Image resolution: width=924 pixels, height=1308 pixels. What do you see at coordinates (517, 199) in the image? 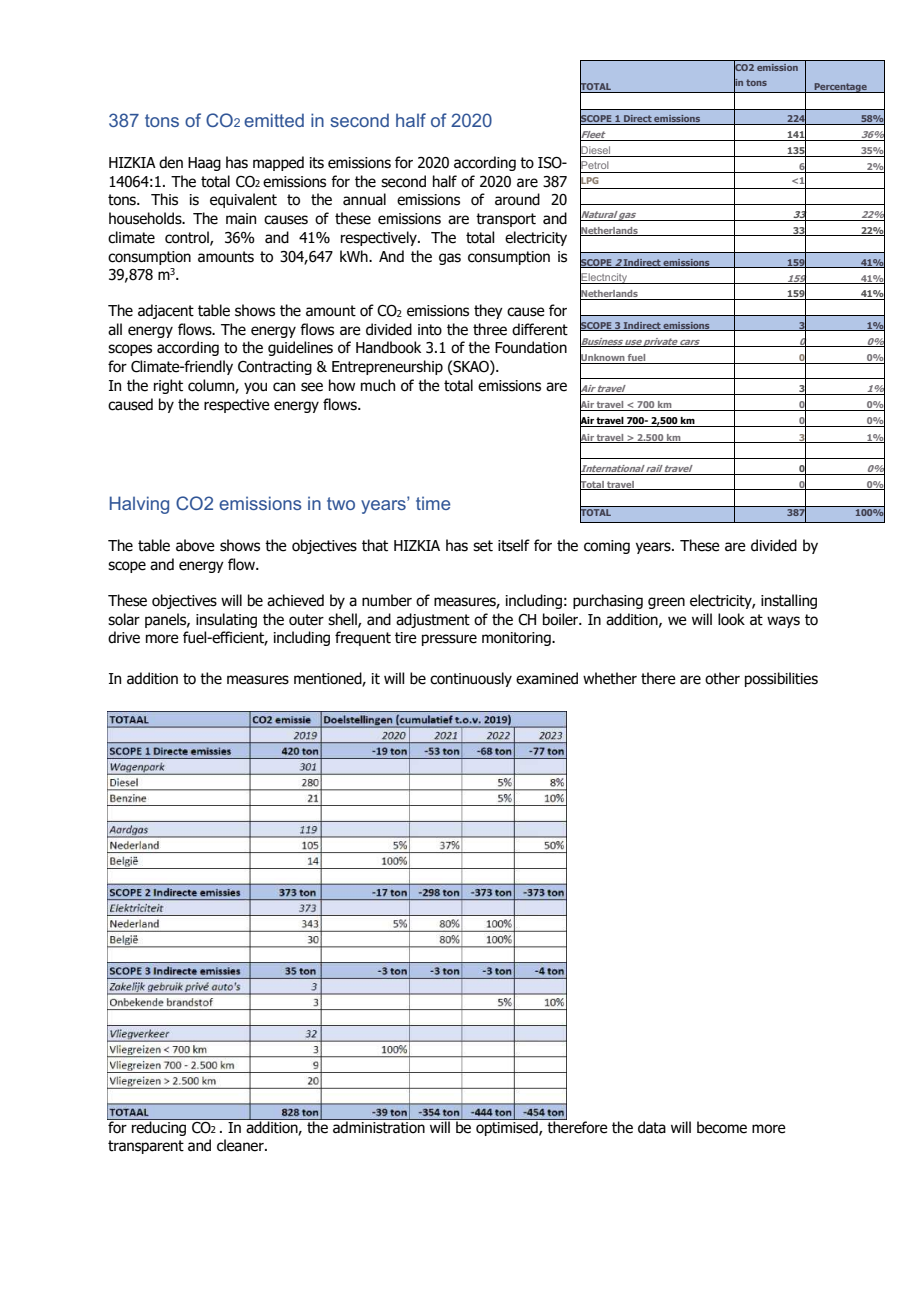
I see `around` at bounding box center [517, 199].
